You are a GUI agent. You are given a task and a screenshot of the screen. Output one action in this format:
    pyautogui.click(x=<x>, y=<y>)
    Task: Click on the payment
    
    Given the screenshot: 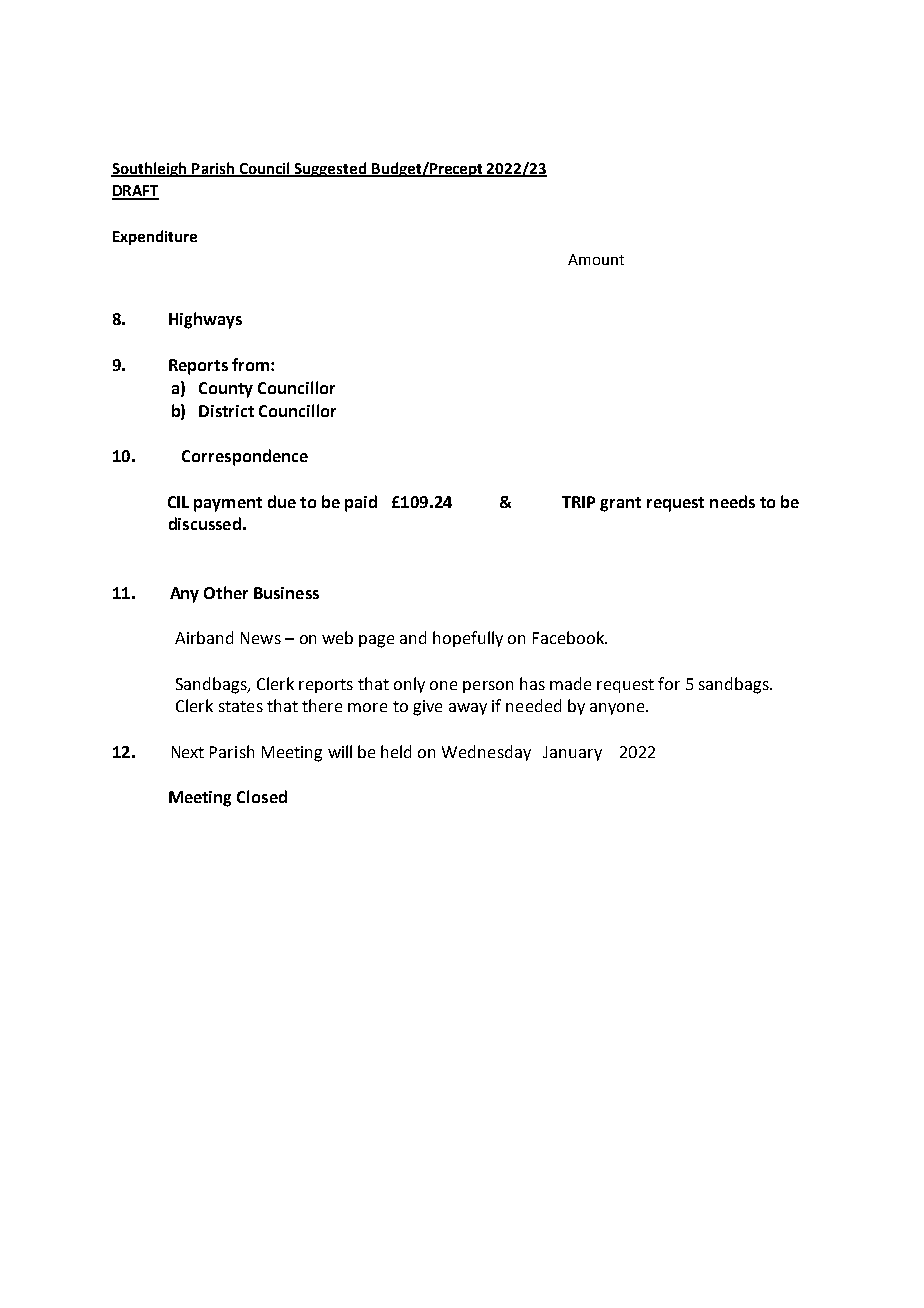 What is the action you would take?
    pyautogui.click(x=228, y=504)
